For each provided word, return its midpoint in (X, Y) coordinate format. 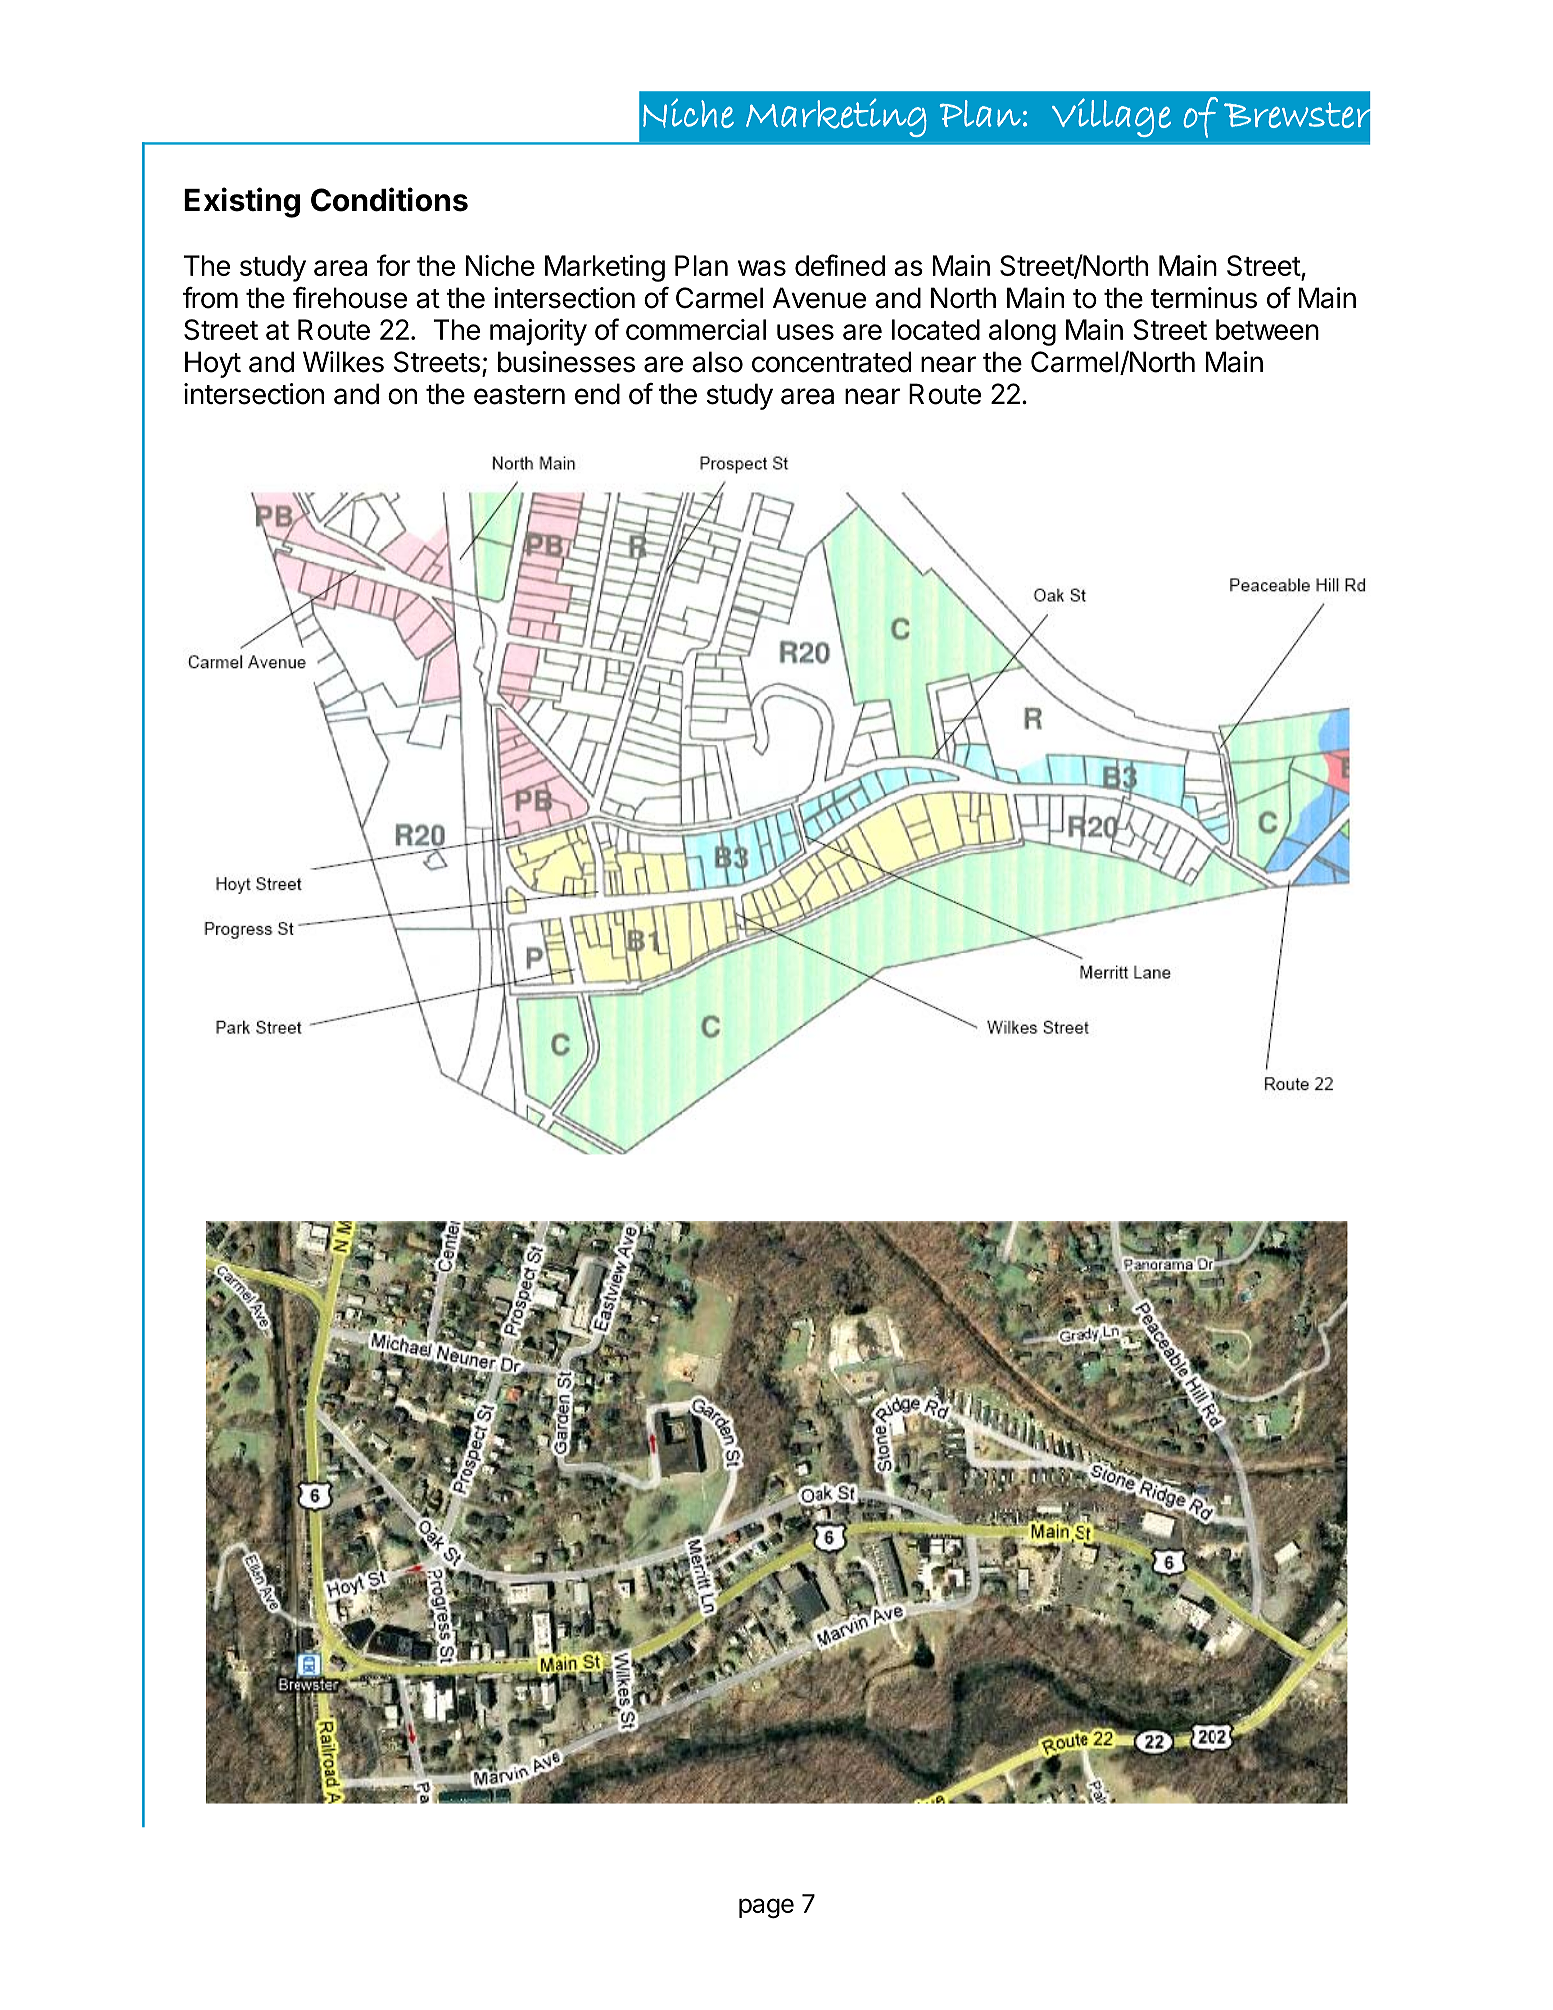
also (717, 362)
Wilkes (343, 362)
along (1022, 332)
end (597, 394)
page (766, 1908)
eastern (519, 395)
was (762, 268)
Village (1111, 117)
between (1267, 329)
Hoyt (213, 364)
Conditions (389, 199)
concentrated (831, 362)
